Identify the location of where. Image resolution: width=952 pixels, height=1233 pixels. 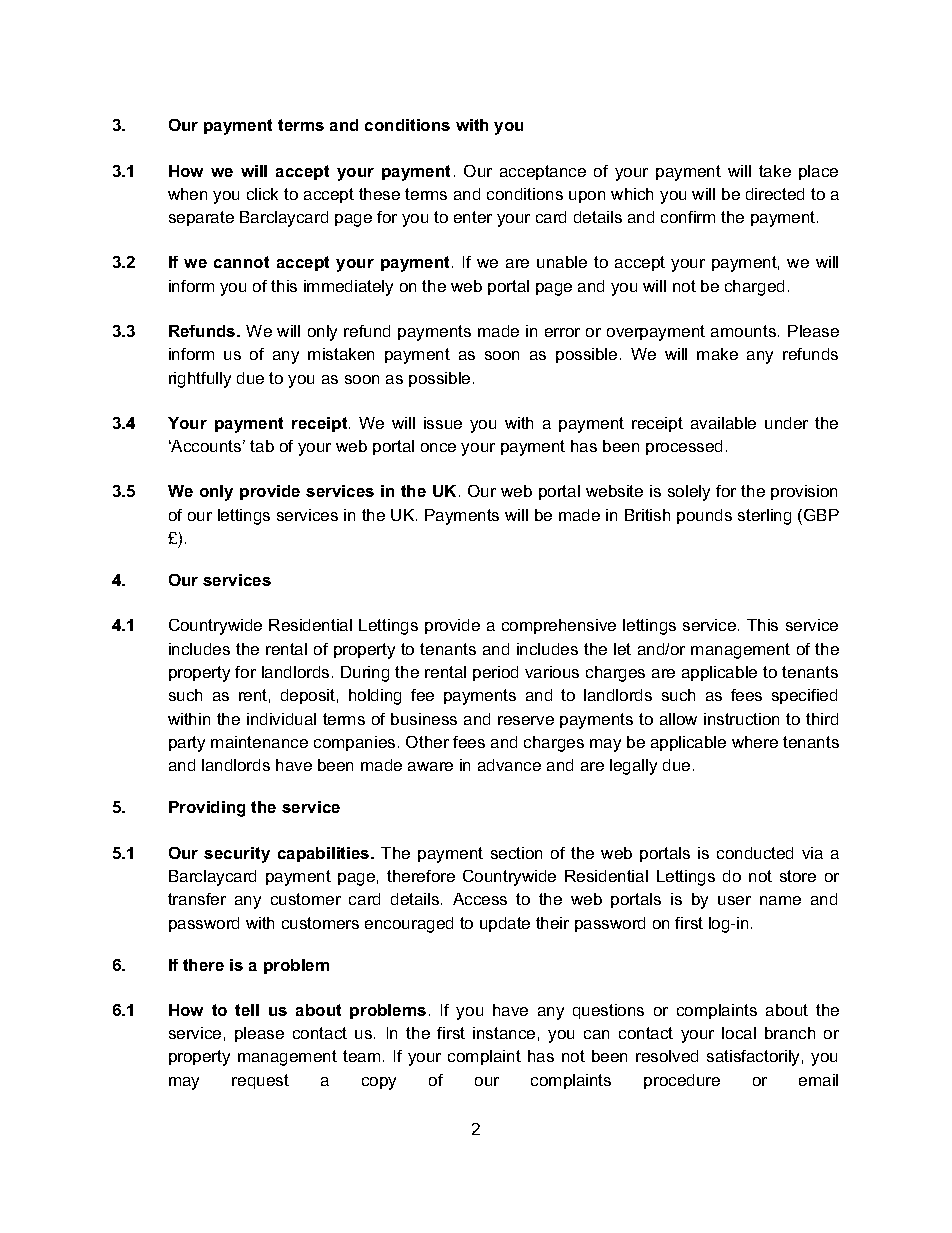
(755, 742).
